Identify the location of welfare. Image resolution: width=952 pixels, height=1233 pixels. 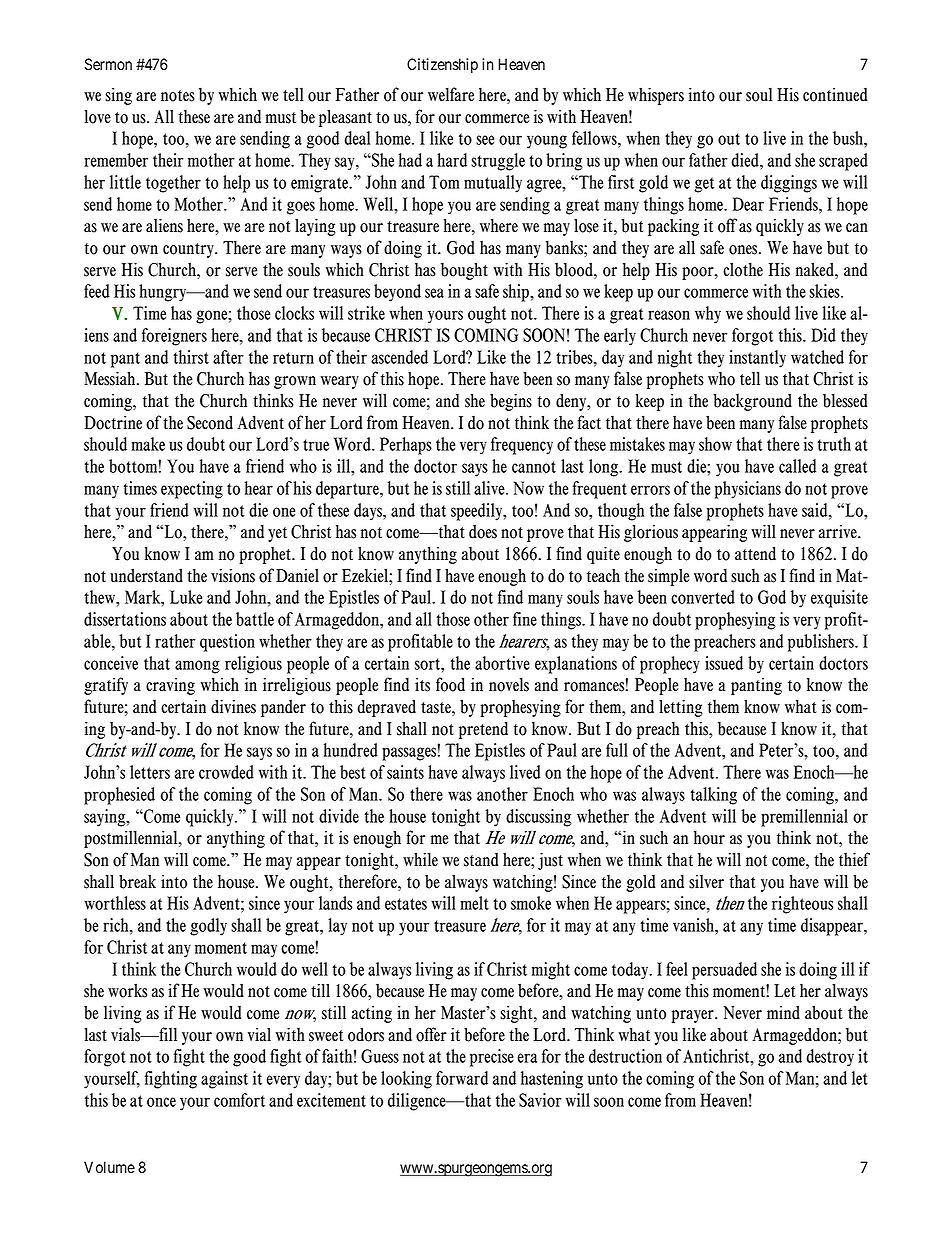
(451, 94).
